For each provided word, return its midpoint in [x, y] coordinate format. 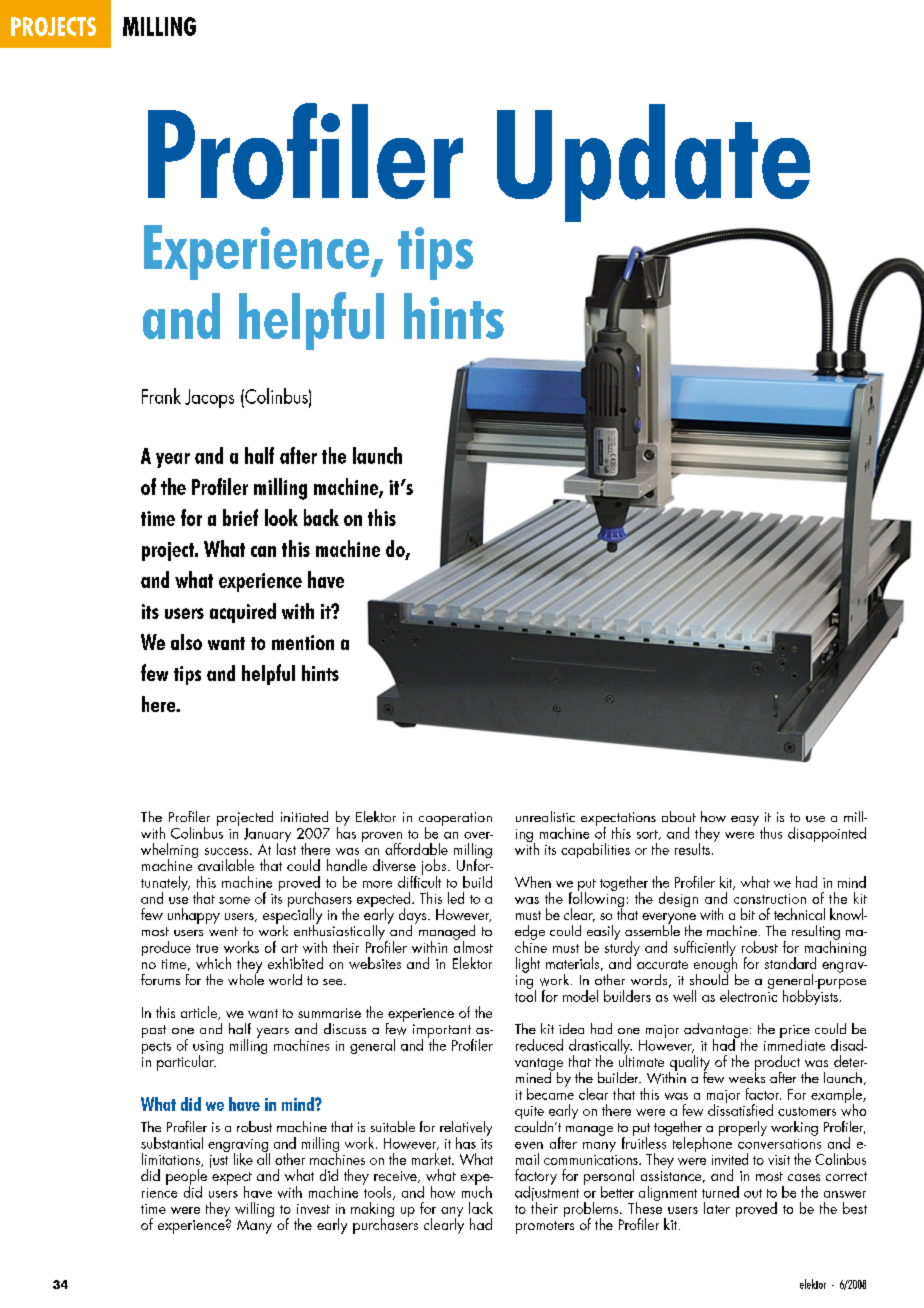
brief [240, 517]
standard [790, 963]
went [223, 931]
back [321, 517]
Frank [161, 396]
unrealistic [545, 816]
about [679, 816]
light [528, 965]
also [186, 642]
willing [254, 1209]
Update [653, 163]
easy [745, 821]
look [281, 517]
